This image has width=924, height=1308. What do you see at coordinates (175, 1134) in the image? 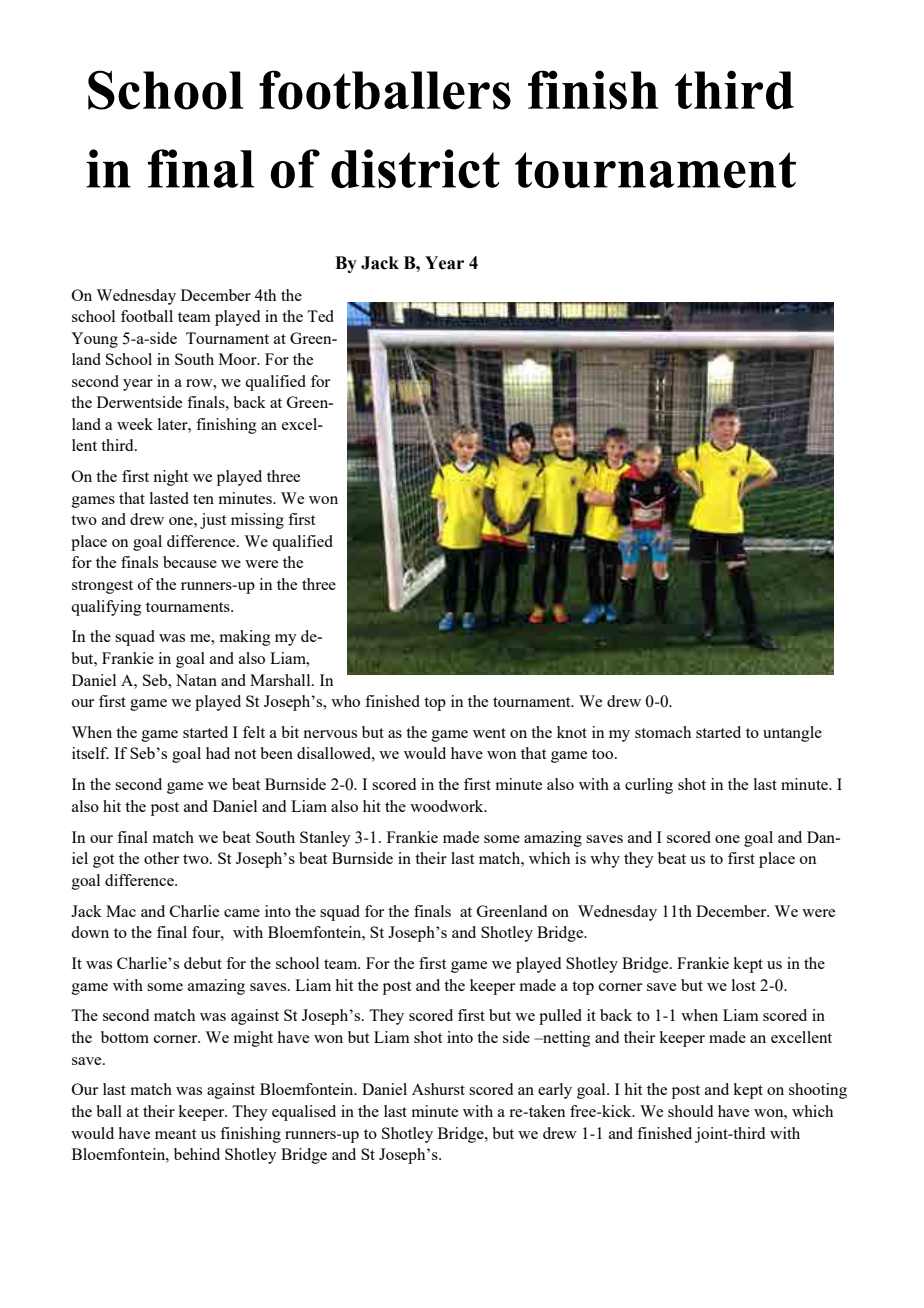
I see `meant` at bounding box center [175, 1134].
